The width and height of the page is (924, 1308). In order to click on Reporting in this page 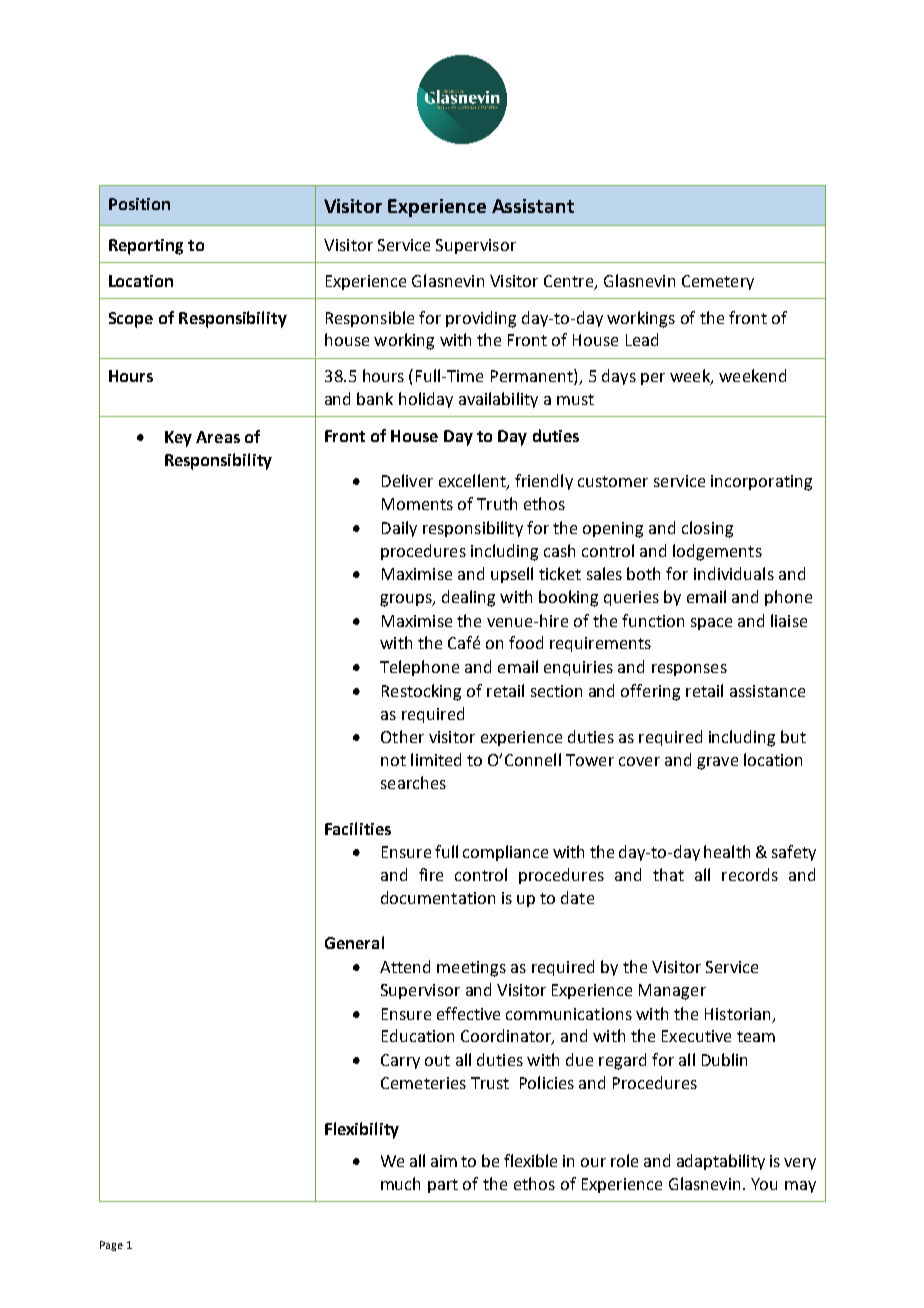, I will do `click(146, 247)`.
